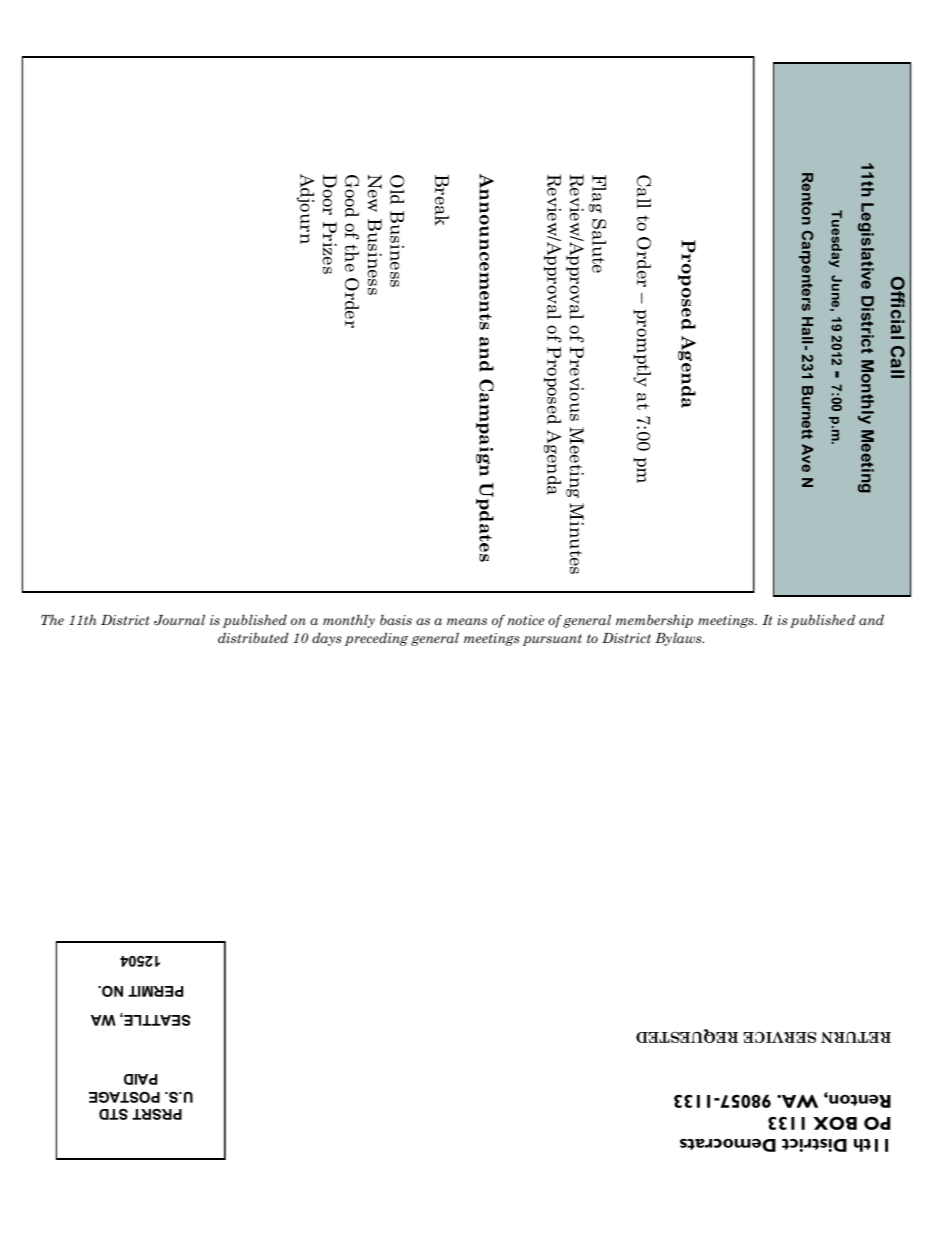 This screenshot has height=1233, width=952. Describe the element at coordinates (396, 620) in the screenshot. I see `basis` at that location.
